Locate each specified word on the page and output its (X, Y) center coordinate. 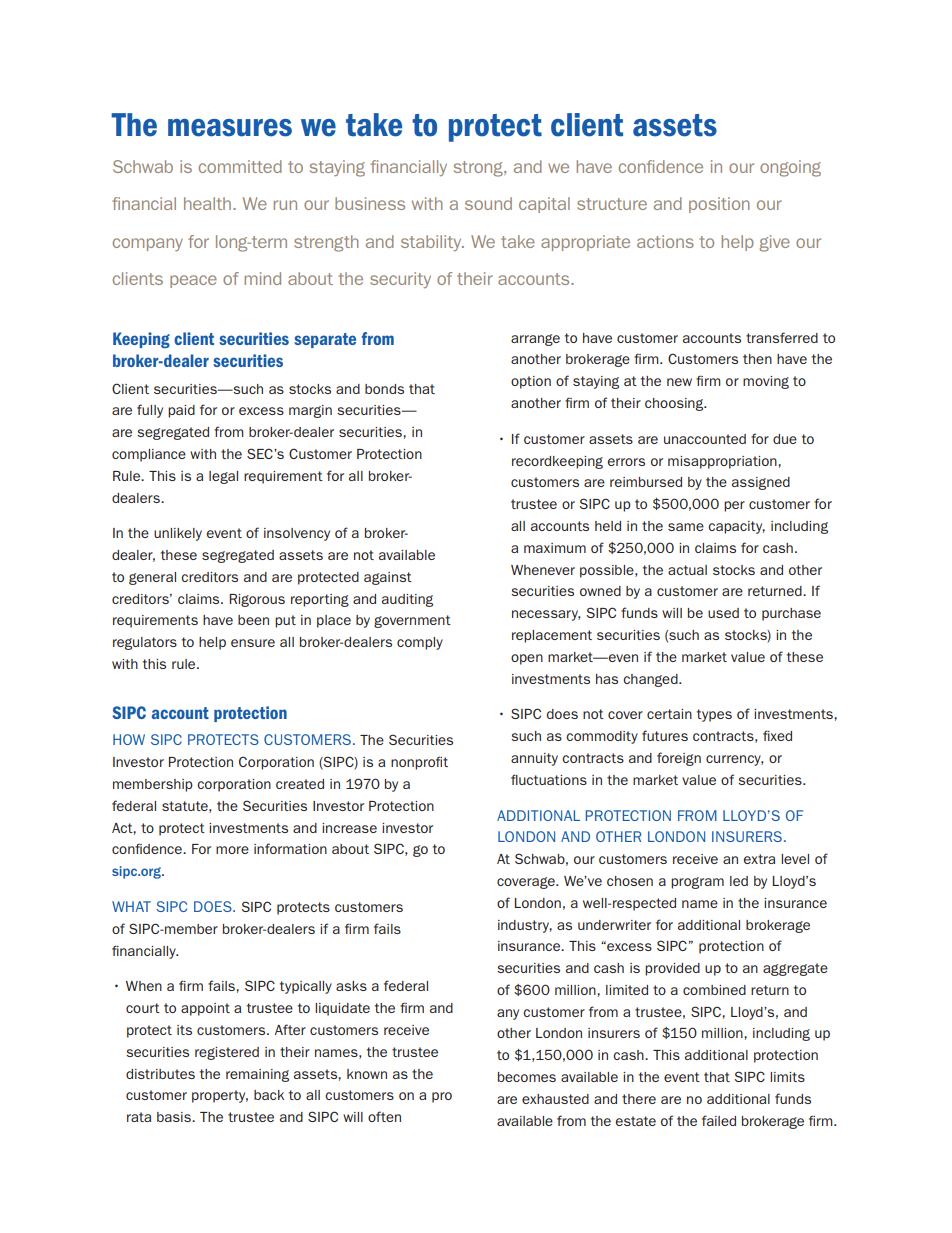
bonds (384, 389)
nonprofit (419, 763)
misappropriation (723, 462)
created (300, 784)
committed (240, 166)
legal (223, 477)
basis (175, 1117)
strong (479, 169)
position (719, 205)
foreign (679, 759)
